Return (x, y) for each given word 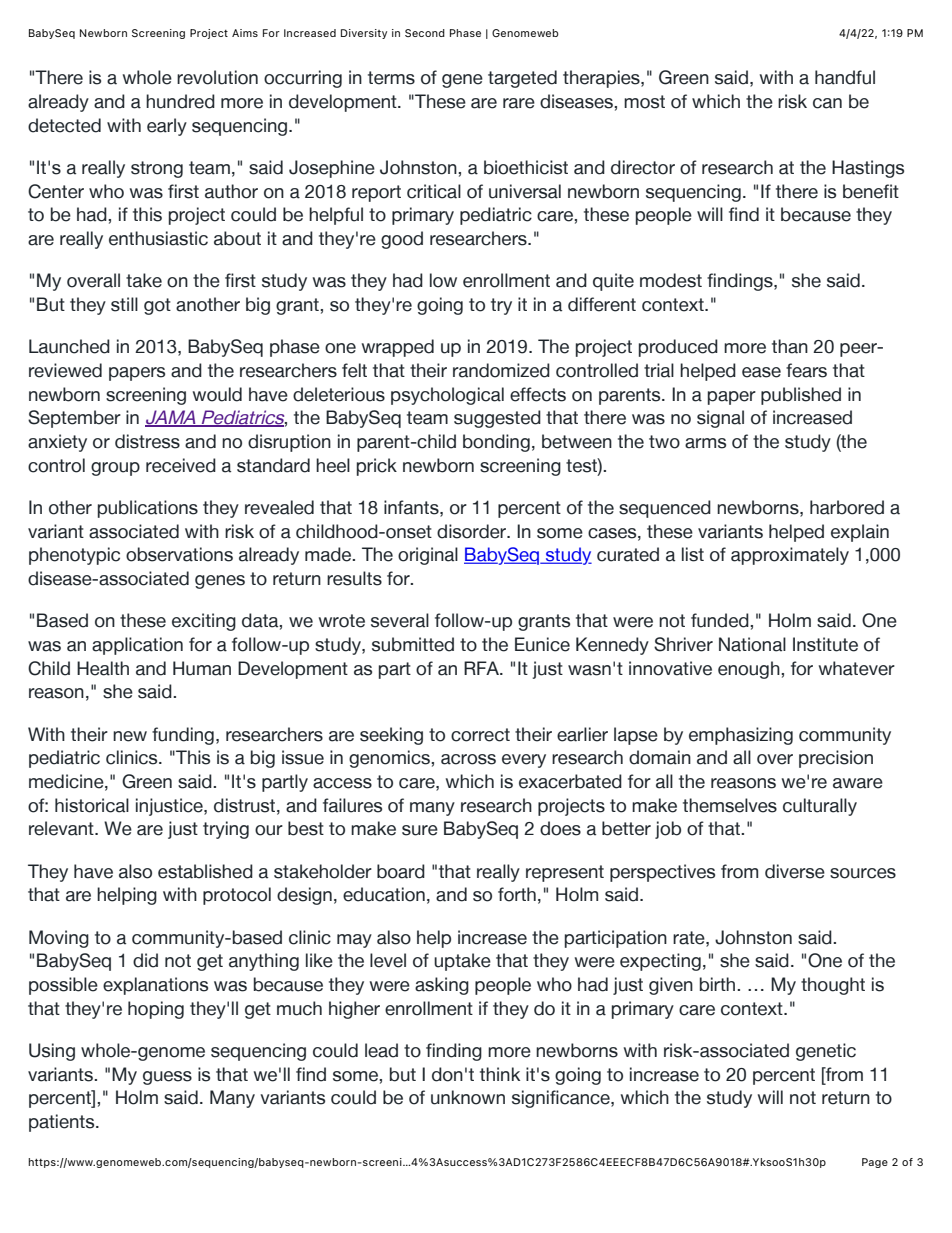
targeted (522, 79)
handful (845, 77)
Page (875, 1163)
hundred (180, 101)
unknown (468, 1097)
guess (167, 1078)
